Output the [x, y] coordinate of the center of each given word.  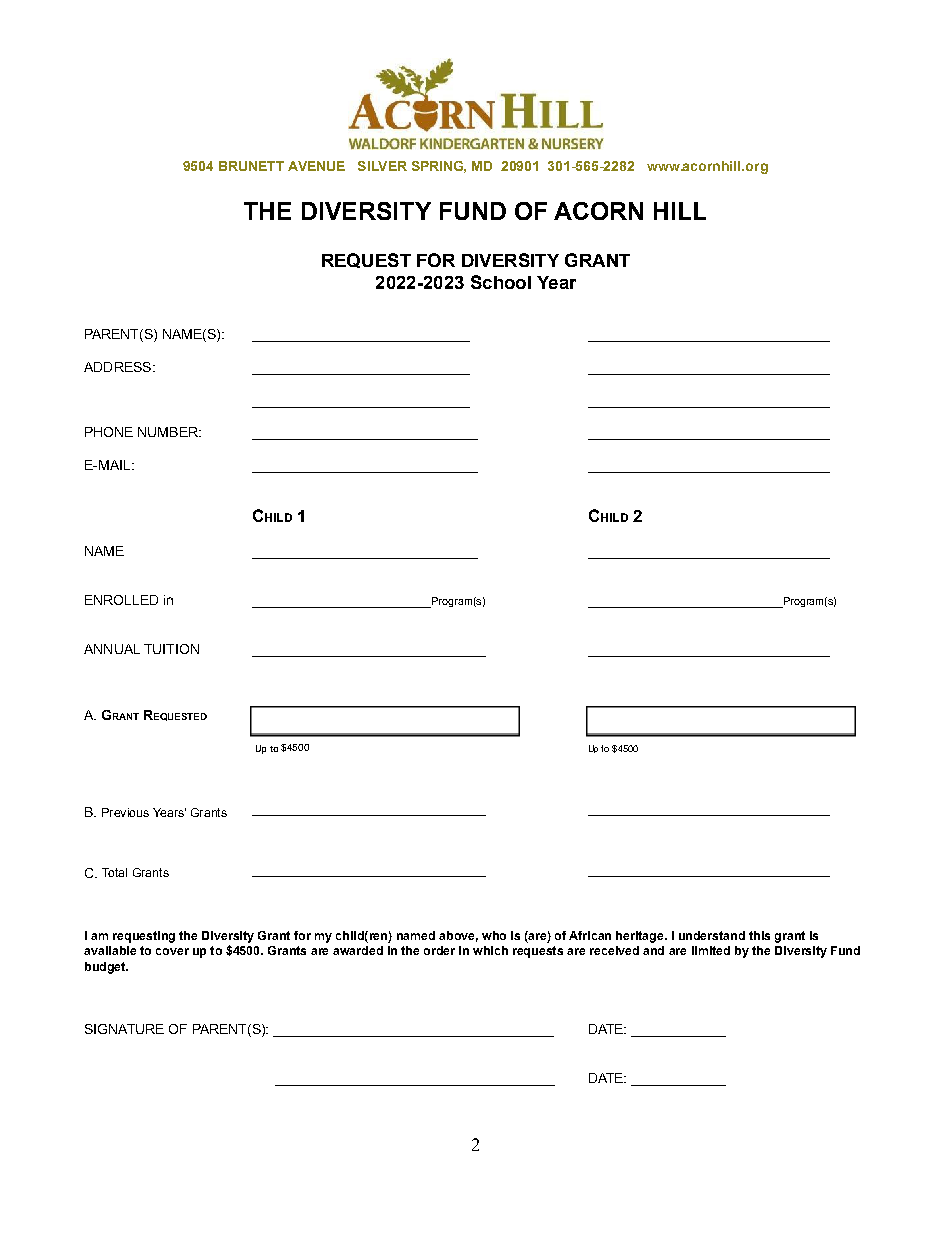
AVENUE [316, 166]
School [501, 282]
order [439, 950]
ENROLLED [121, 600]
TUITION [171, 649]
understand [712, 935]
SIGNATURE [124, 1029]
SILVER [382, 166]
